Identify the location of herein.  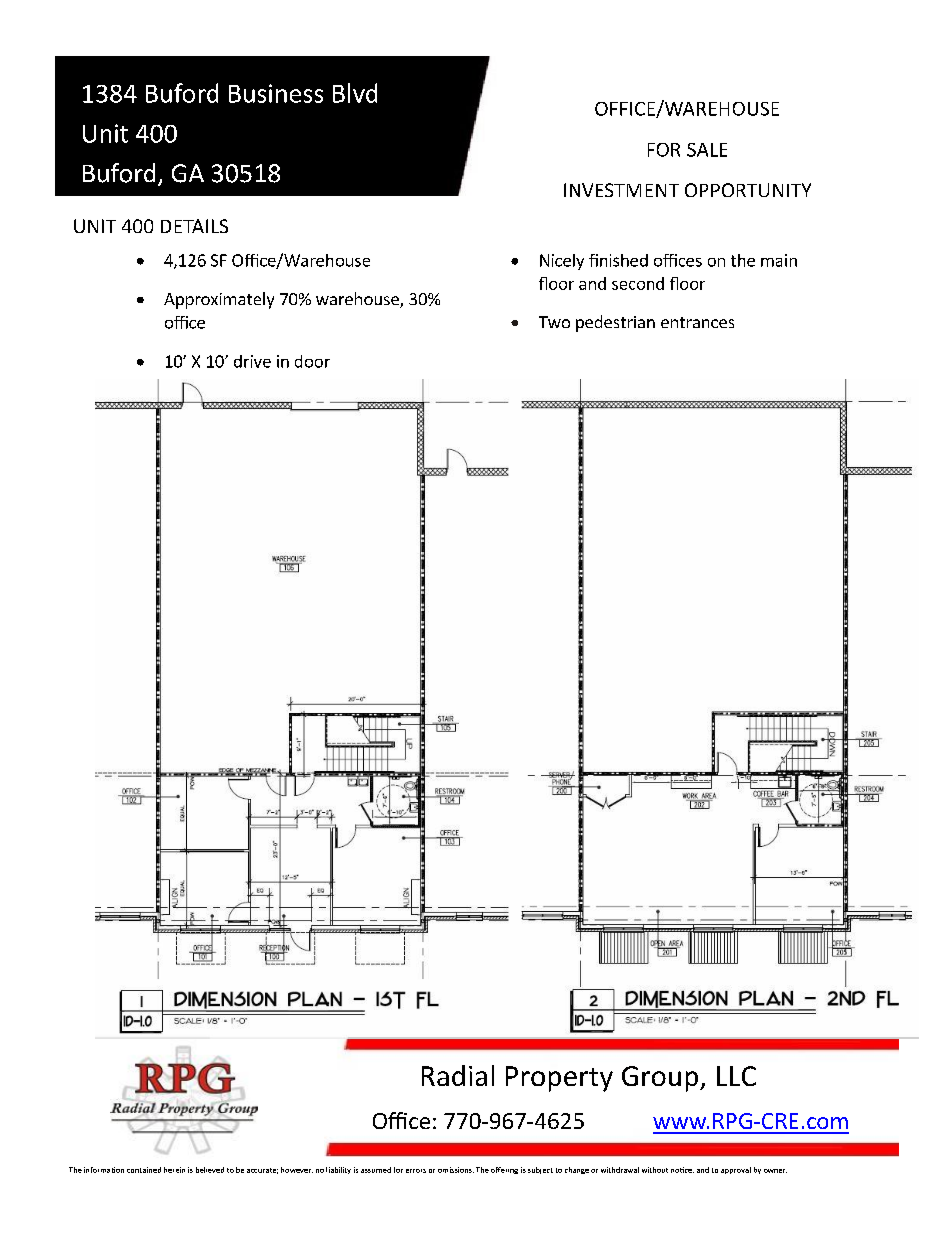
(174, 1170).
